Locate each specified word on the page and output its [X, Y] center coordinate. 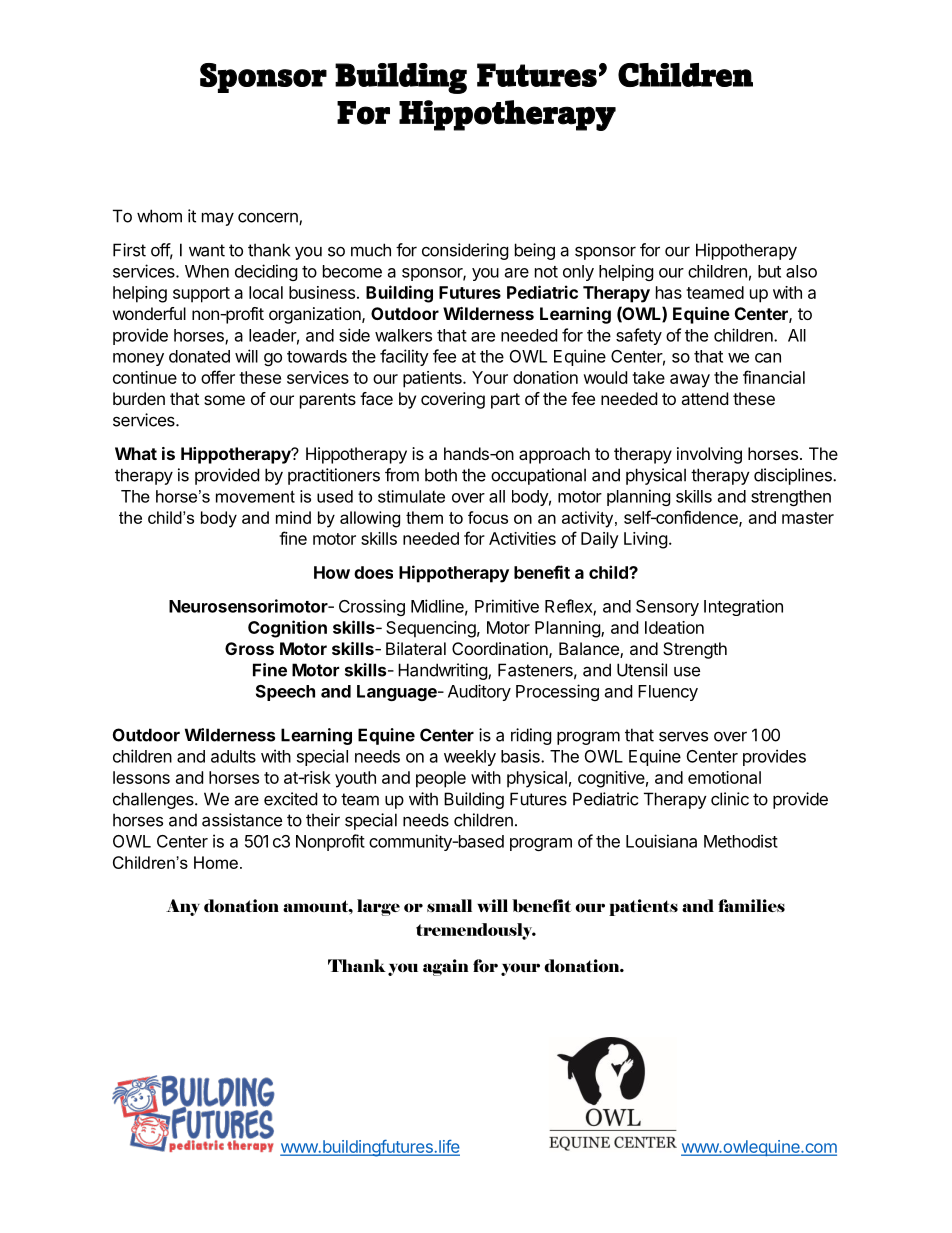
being [535, 251]
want [207, 250]
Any [183, 907]
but [769, 271]
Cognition [287, 629]
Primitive [507, 606]
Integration [743, 607]
